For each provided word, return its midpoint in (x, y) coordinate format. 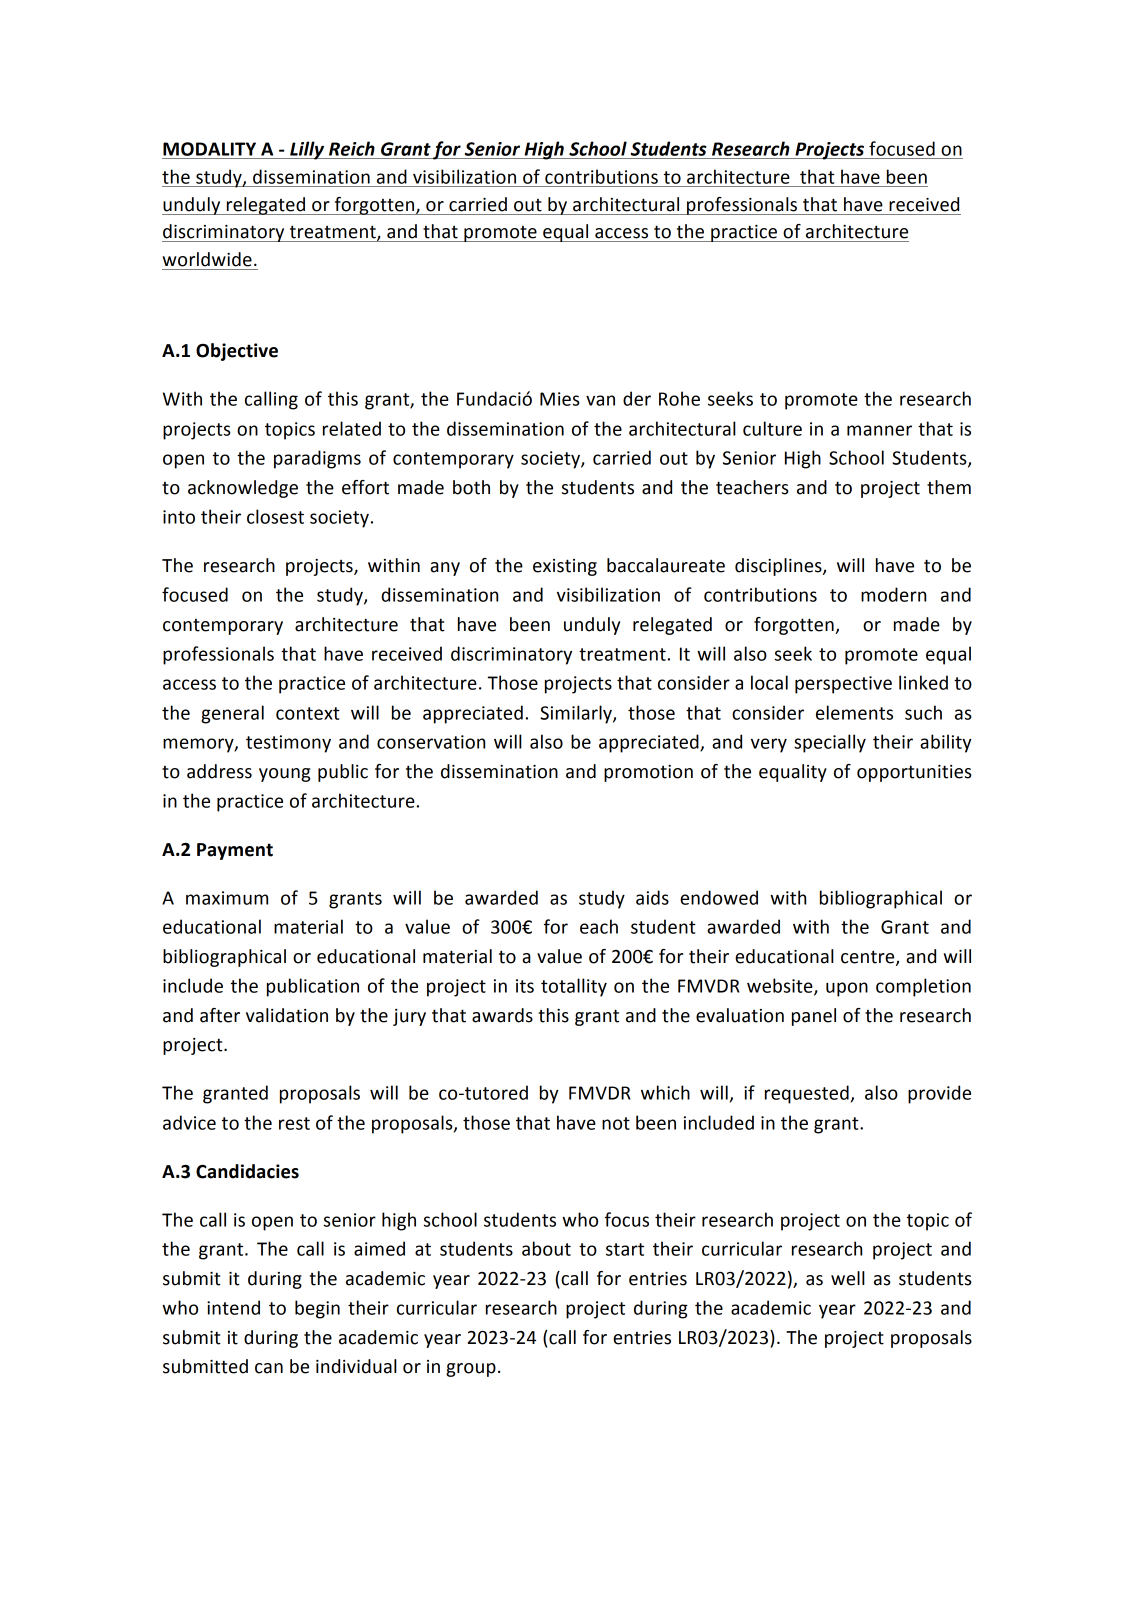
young (284, 775)
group (471, 1370)
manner (879, 430)
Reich (352, 148)
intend (233, 1307)
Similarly (577, 714)
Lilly (307, 150)
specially (830, 743)
